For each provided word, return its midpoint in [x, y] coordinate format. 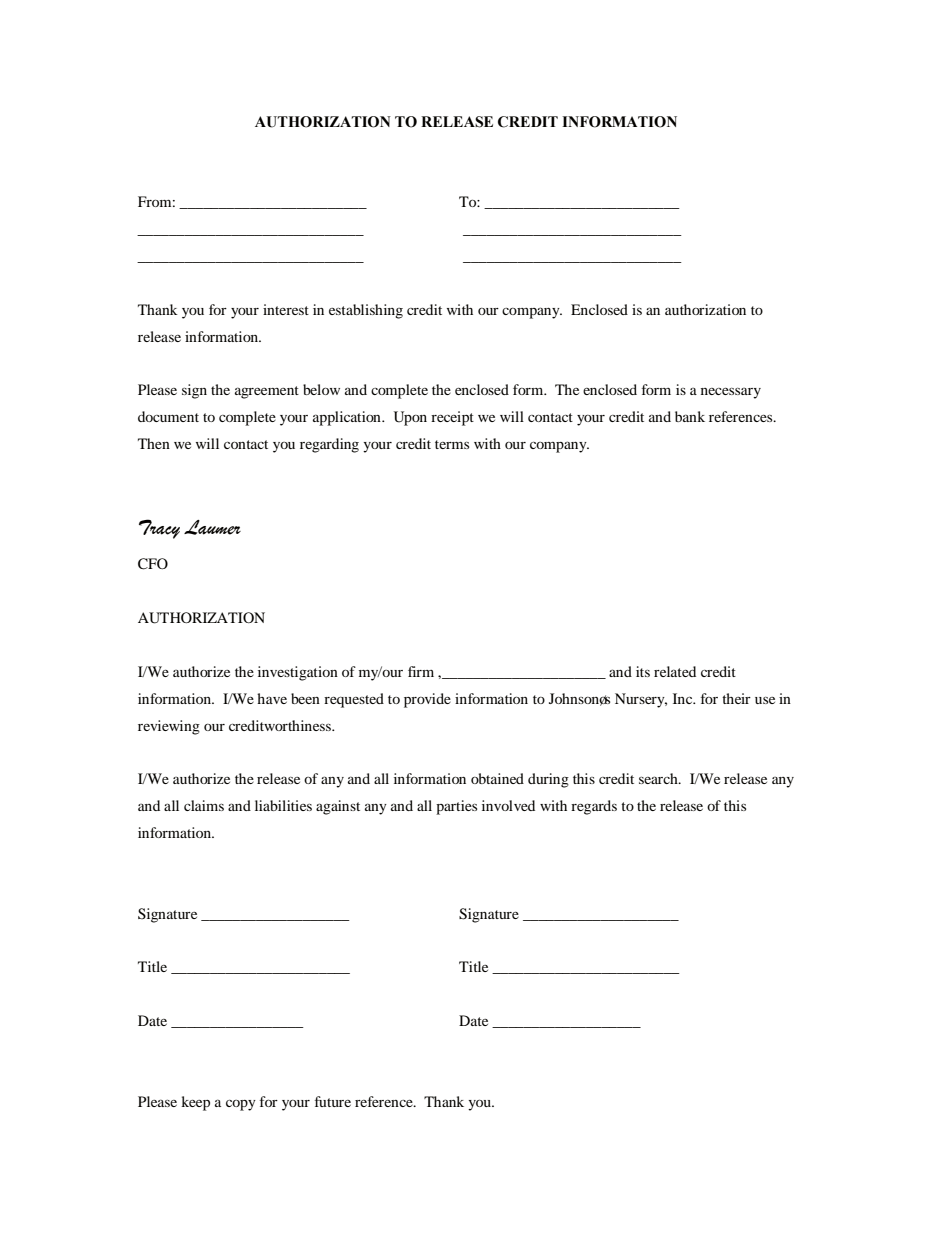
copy [241, 1105]
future [333, 1101]
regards [594, 807]
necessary [731, 393]
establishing [366, 311]
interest [286, 309]
